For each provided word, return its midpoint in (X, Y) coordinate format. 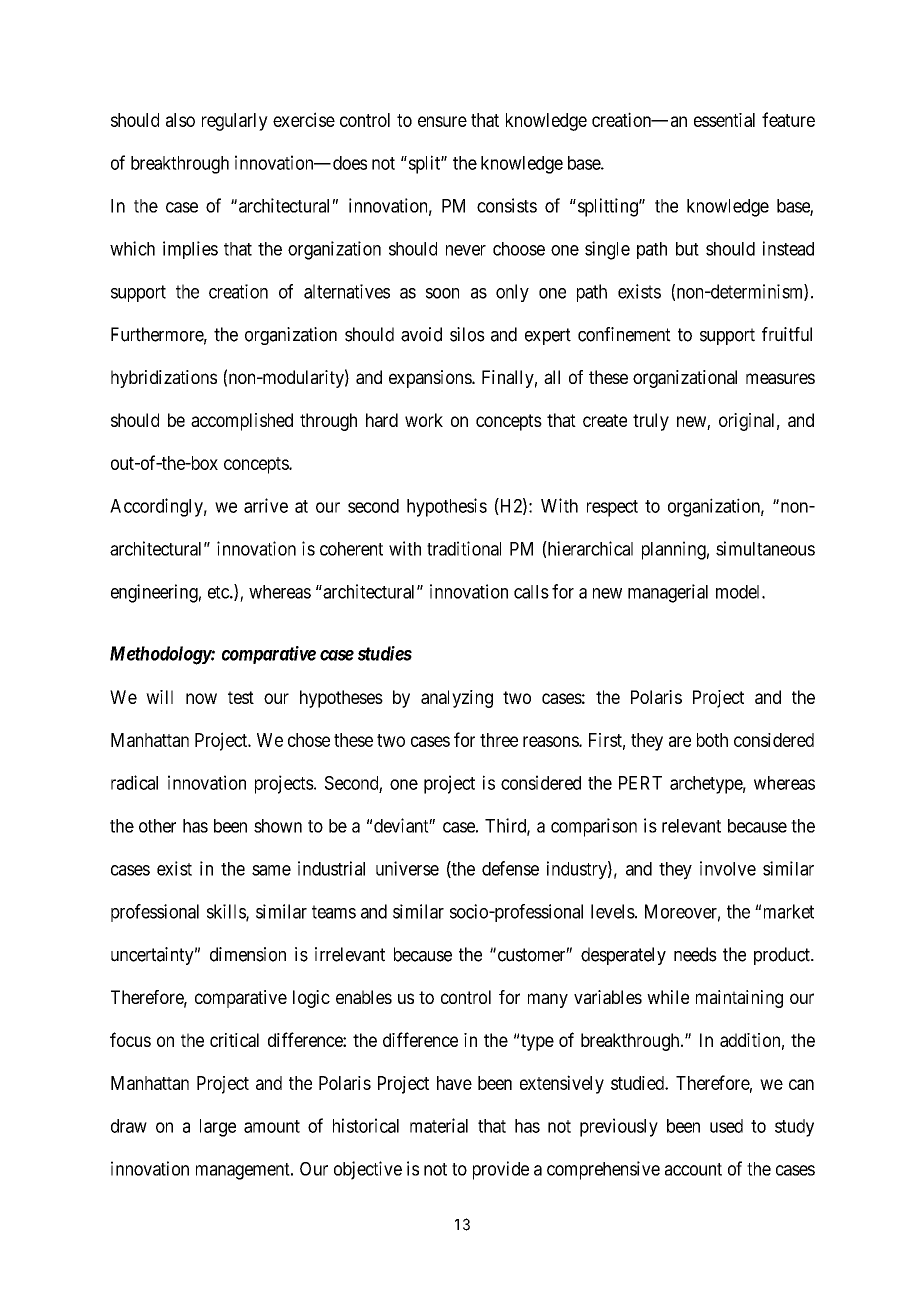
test (241, 697)
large (218, 1128)
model (739, 592)
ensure (442, 121)
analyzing (457, 699)
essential (724, 120)
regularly (235, 122)
